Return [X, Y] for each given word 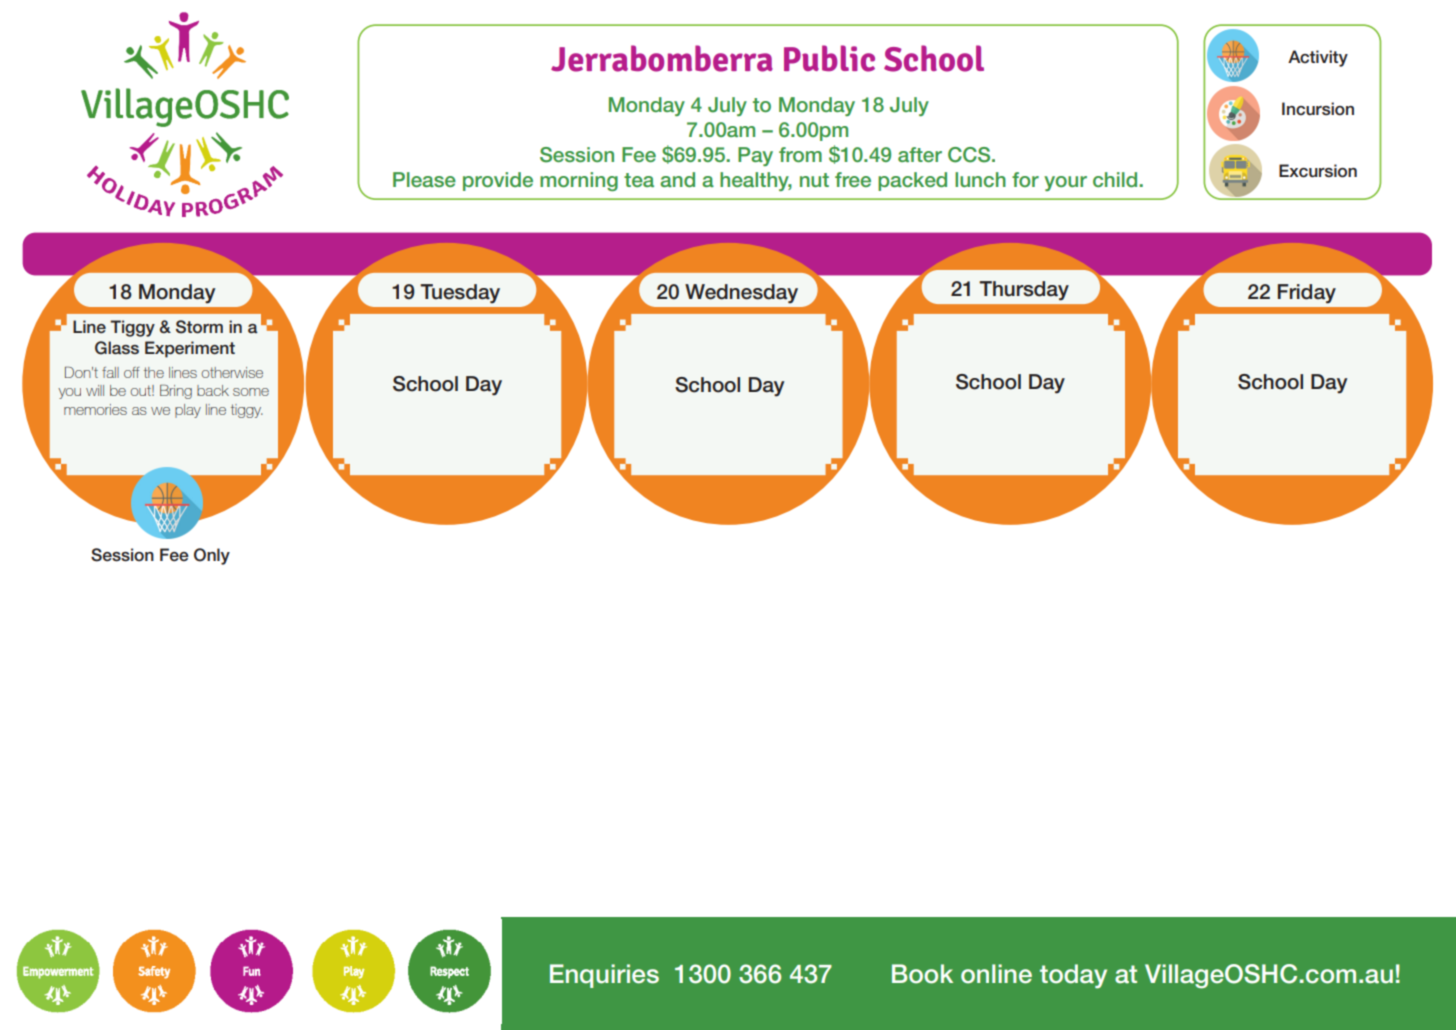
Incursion [1318, 109]
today [1073, 976]
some [251, 392]
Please [424, 179]
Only [212, 556]
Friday [1307, 294]
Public [829, 58]
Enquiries [604, 976]
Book [922, 974]
